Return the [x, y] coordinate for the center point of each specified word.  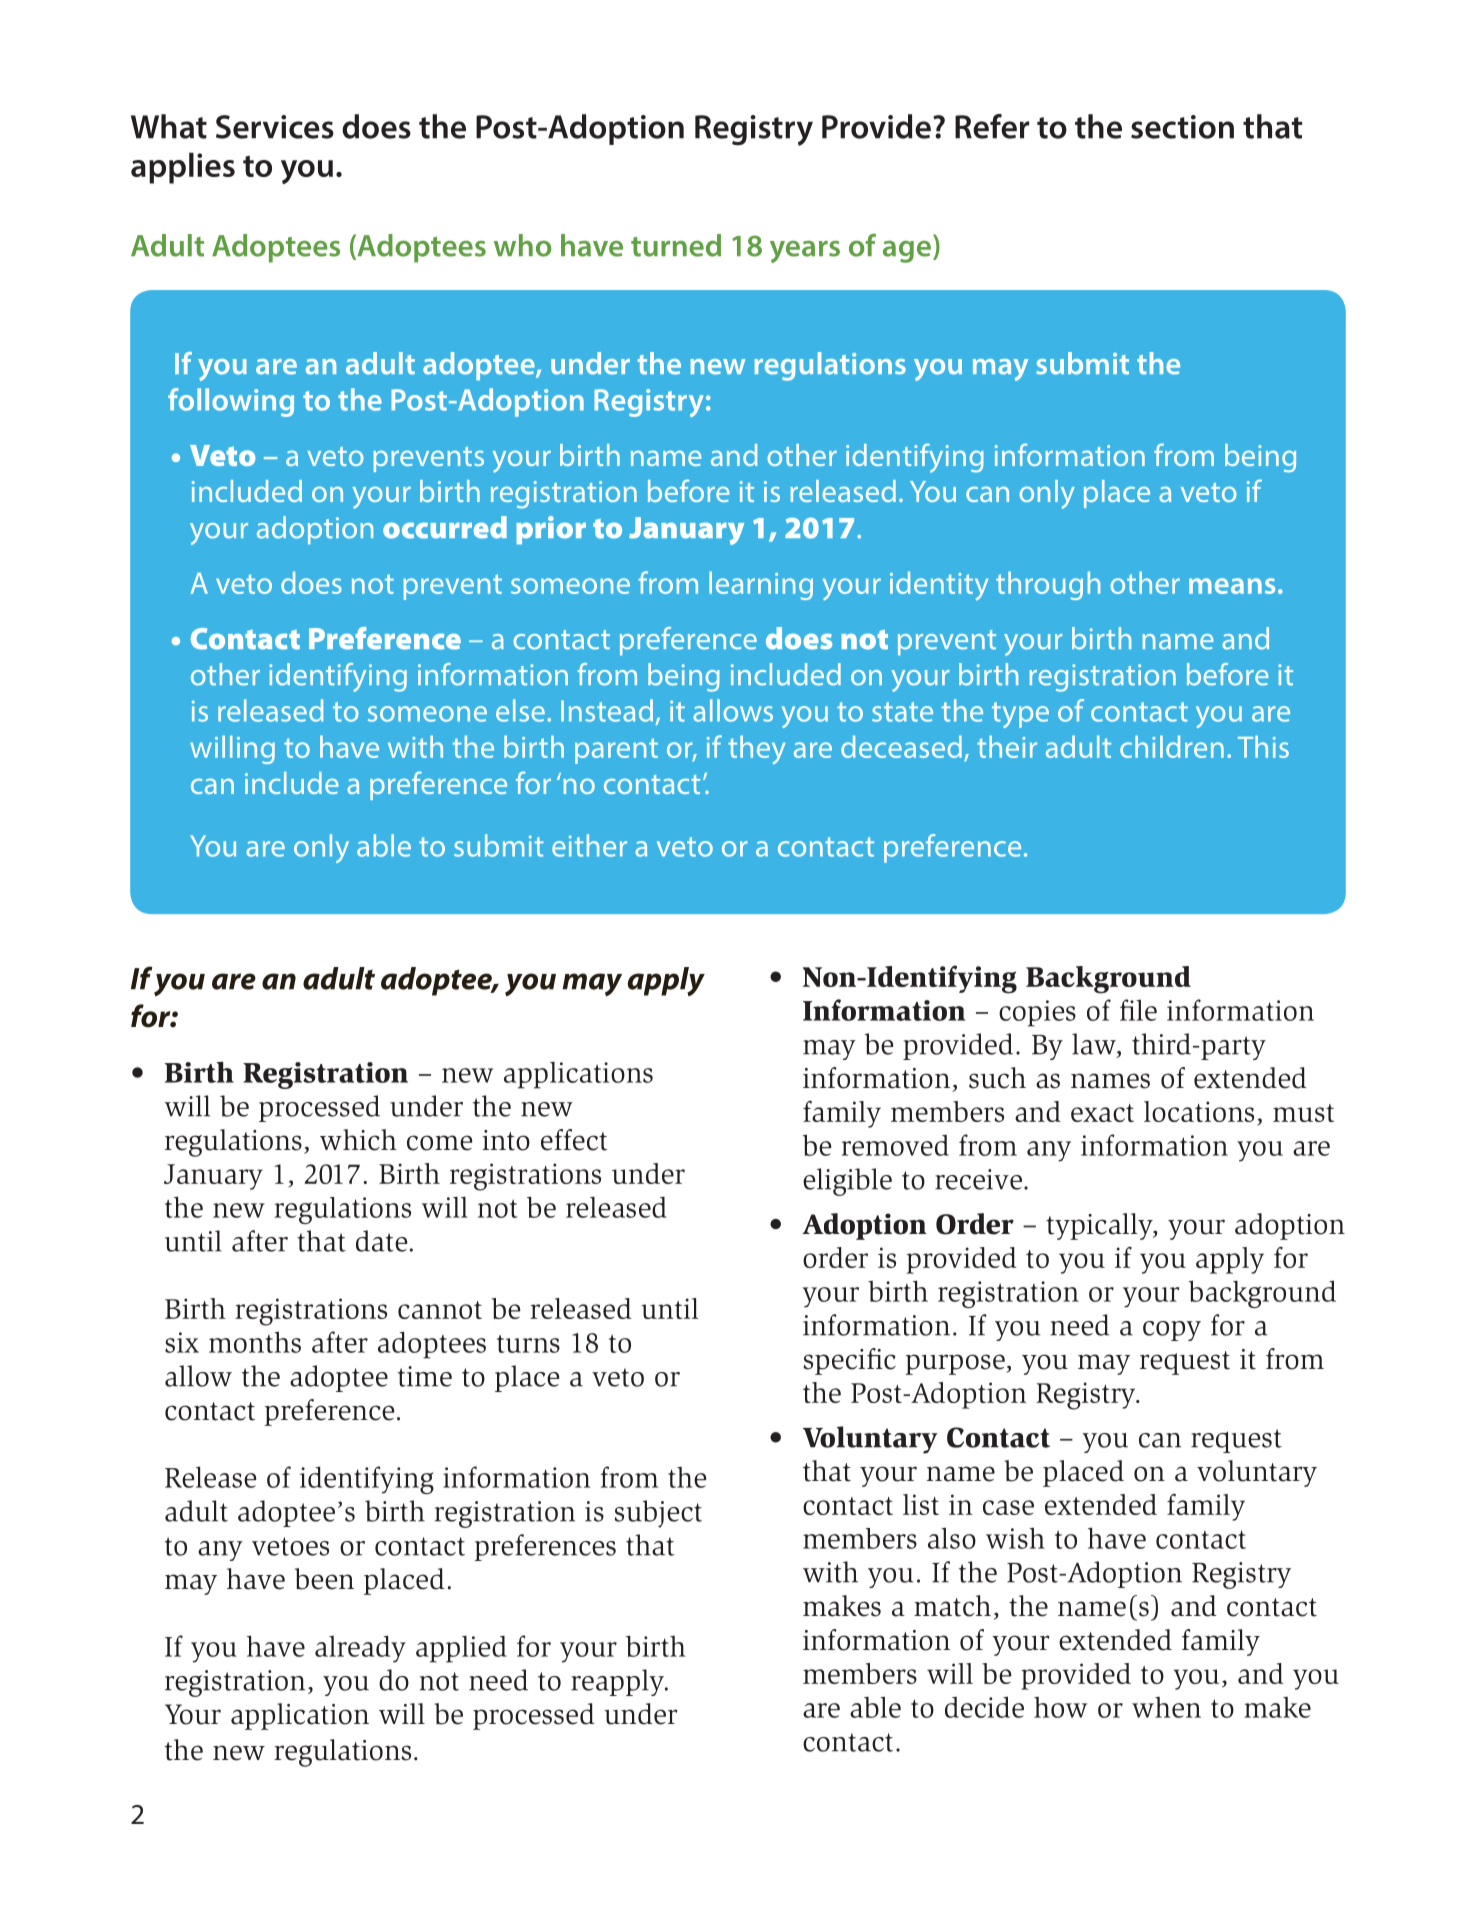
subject [658, 1514]
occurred [445, 527]
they [756, 750]
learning [761, 586]
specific [849, 1361]
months [255, 1342]
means [1232, 586]
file [1138, 1010]
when [1166, 1707]
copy [1172, 1331]
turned [676, 245]
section [1182, 127]
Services [275, 127]
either [589, 845]
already [360, 1649]
